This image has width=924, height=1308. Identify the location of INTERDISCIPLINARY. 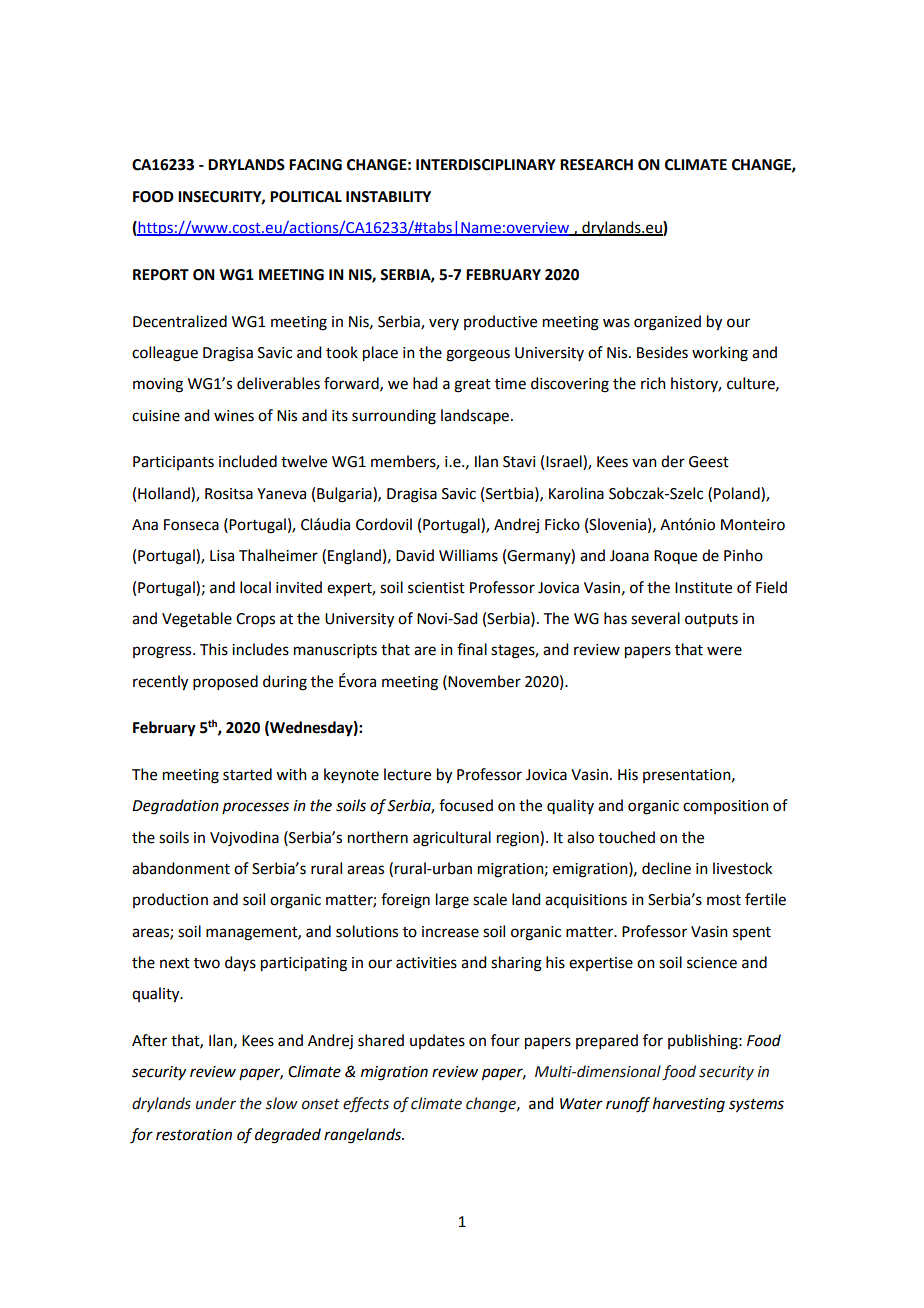
(486, 165).
